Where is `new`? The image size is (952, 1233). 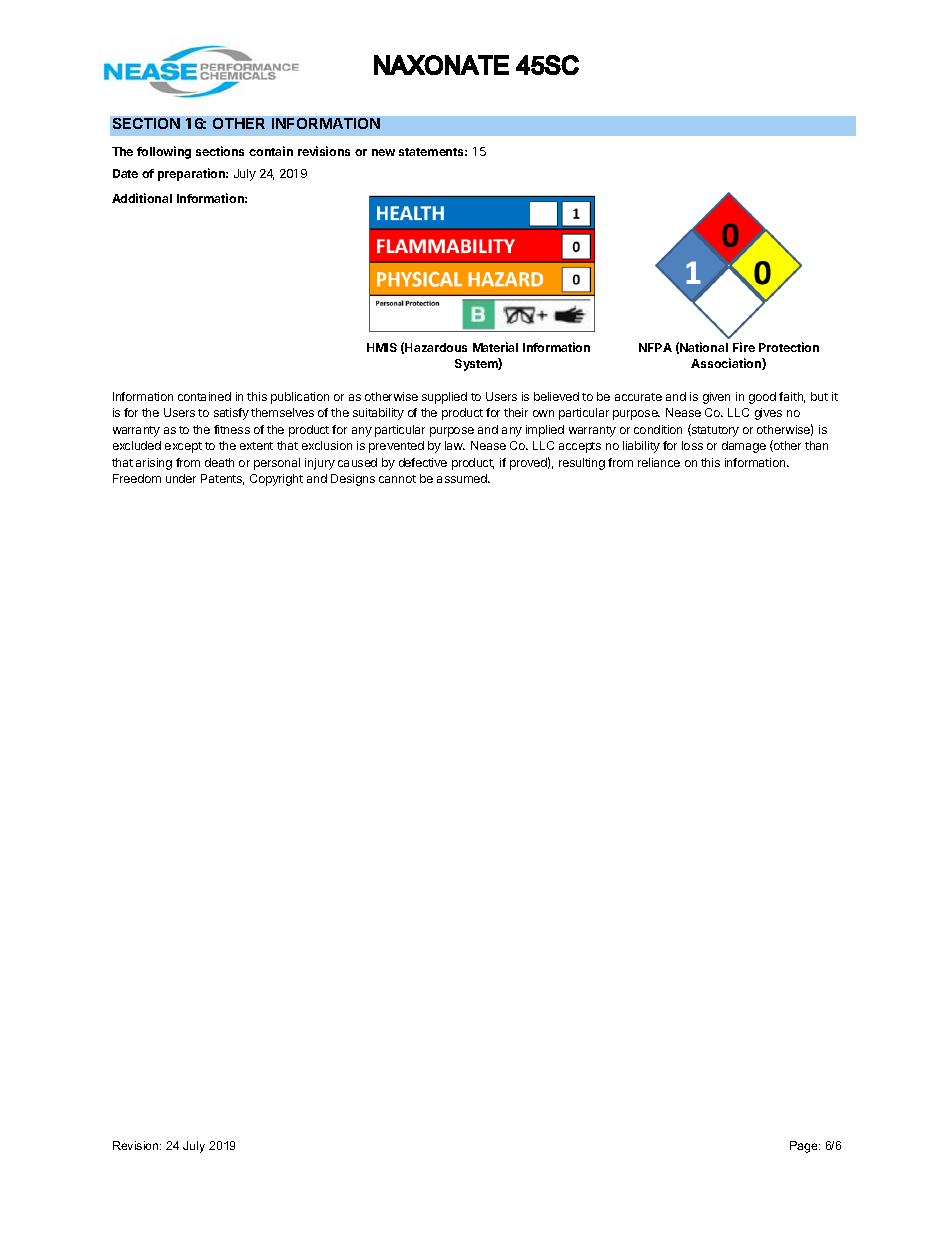 new is located at coordinates (383, 152).
